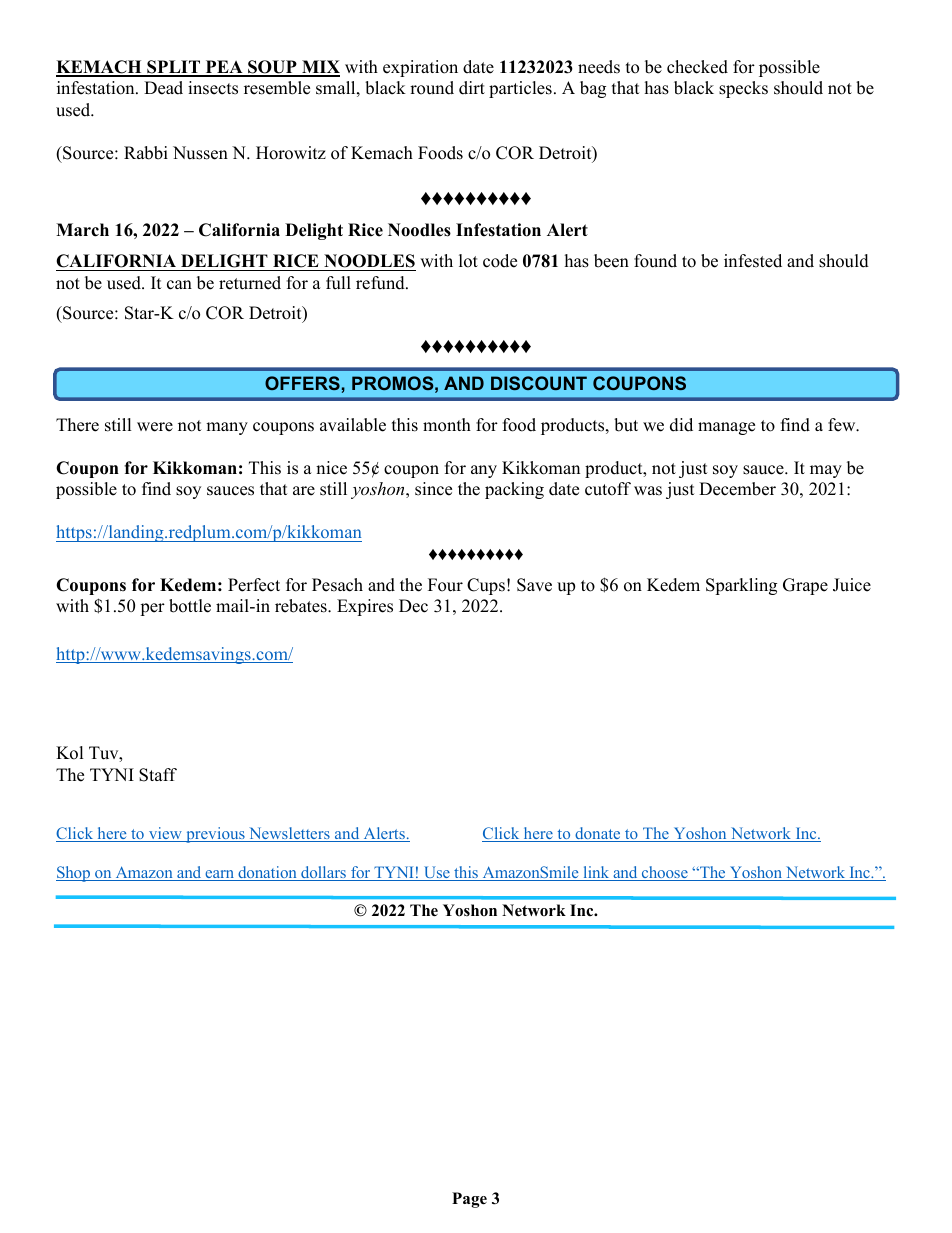 This screenshot has height=1233, width=952. What do you see at coordinates (469, 1200) in the screenshot?
I see `Page` at bounding box center [469, 1200].
